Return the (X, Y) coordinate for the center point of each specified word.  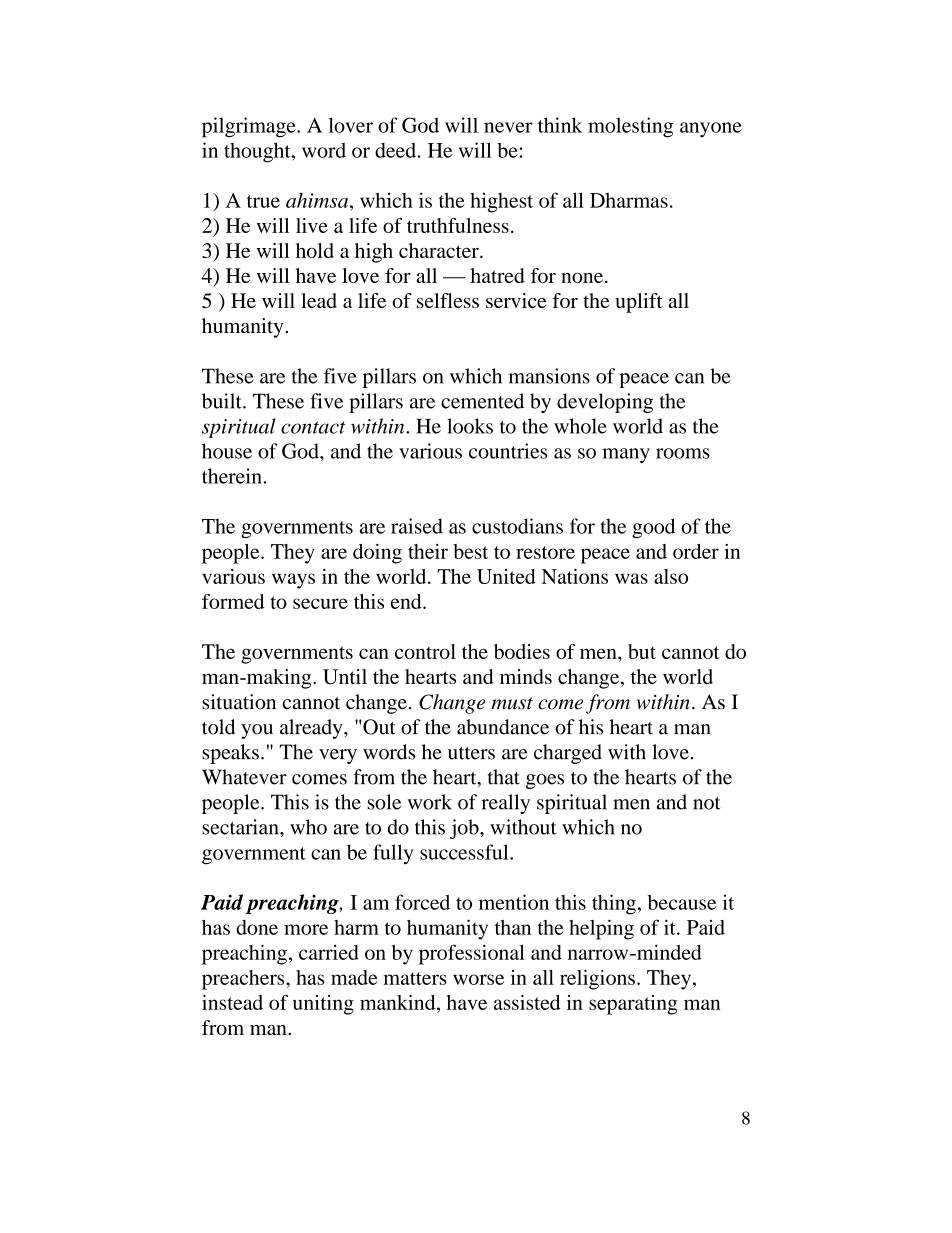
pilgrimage (250, 127)
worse (478, 979)
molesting (630, 127)
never (508, 127)
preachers (244, 980)
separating (633, 1005)
